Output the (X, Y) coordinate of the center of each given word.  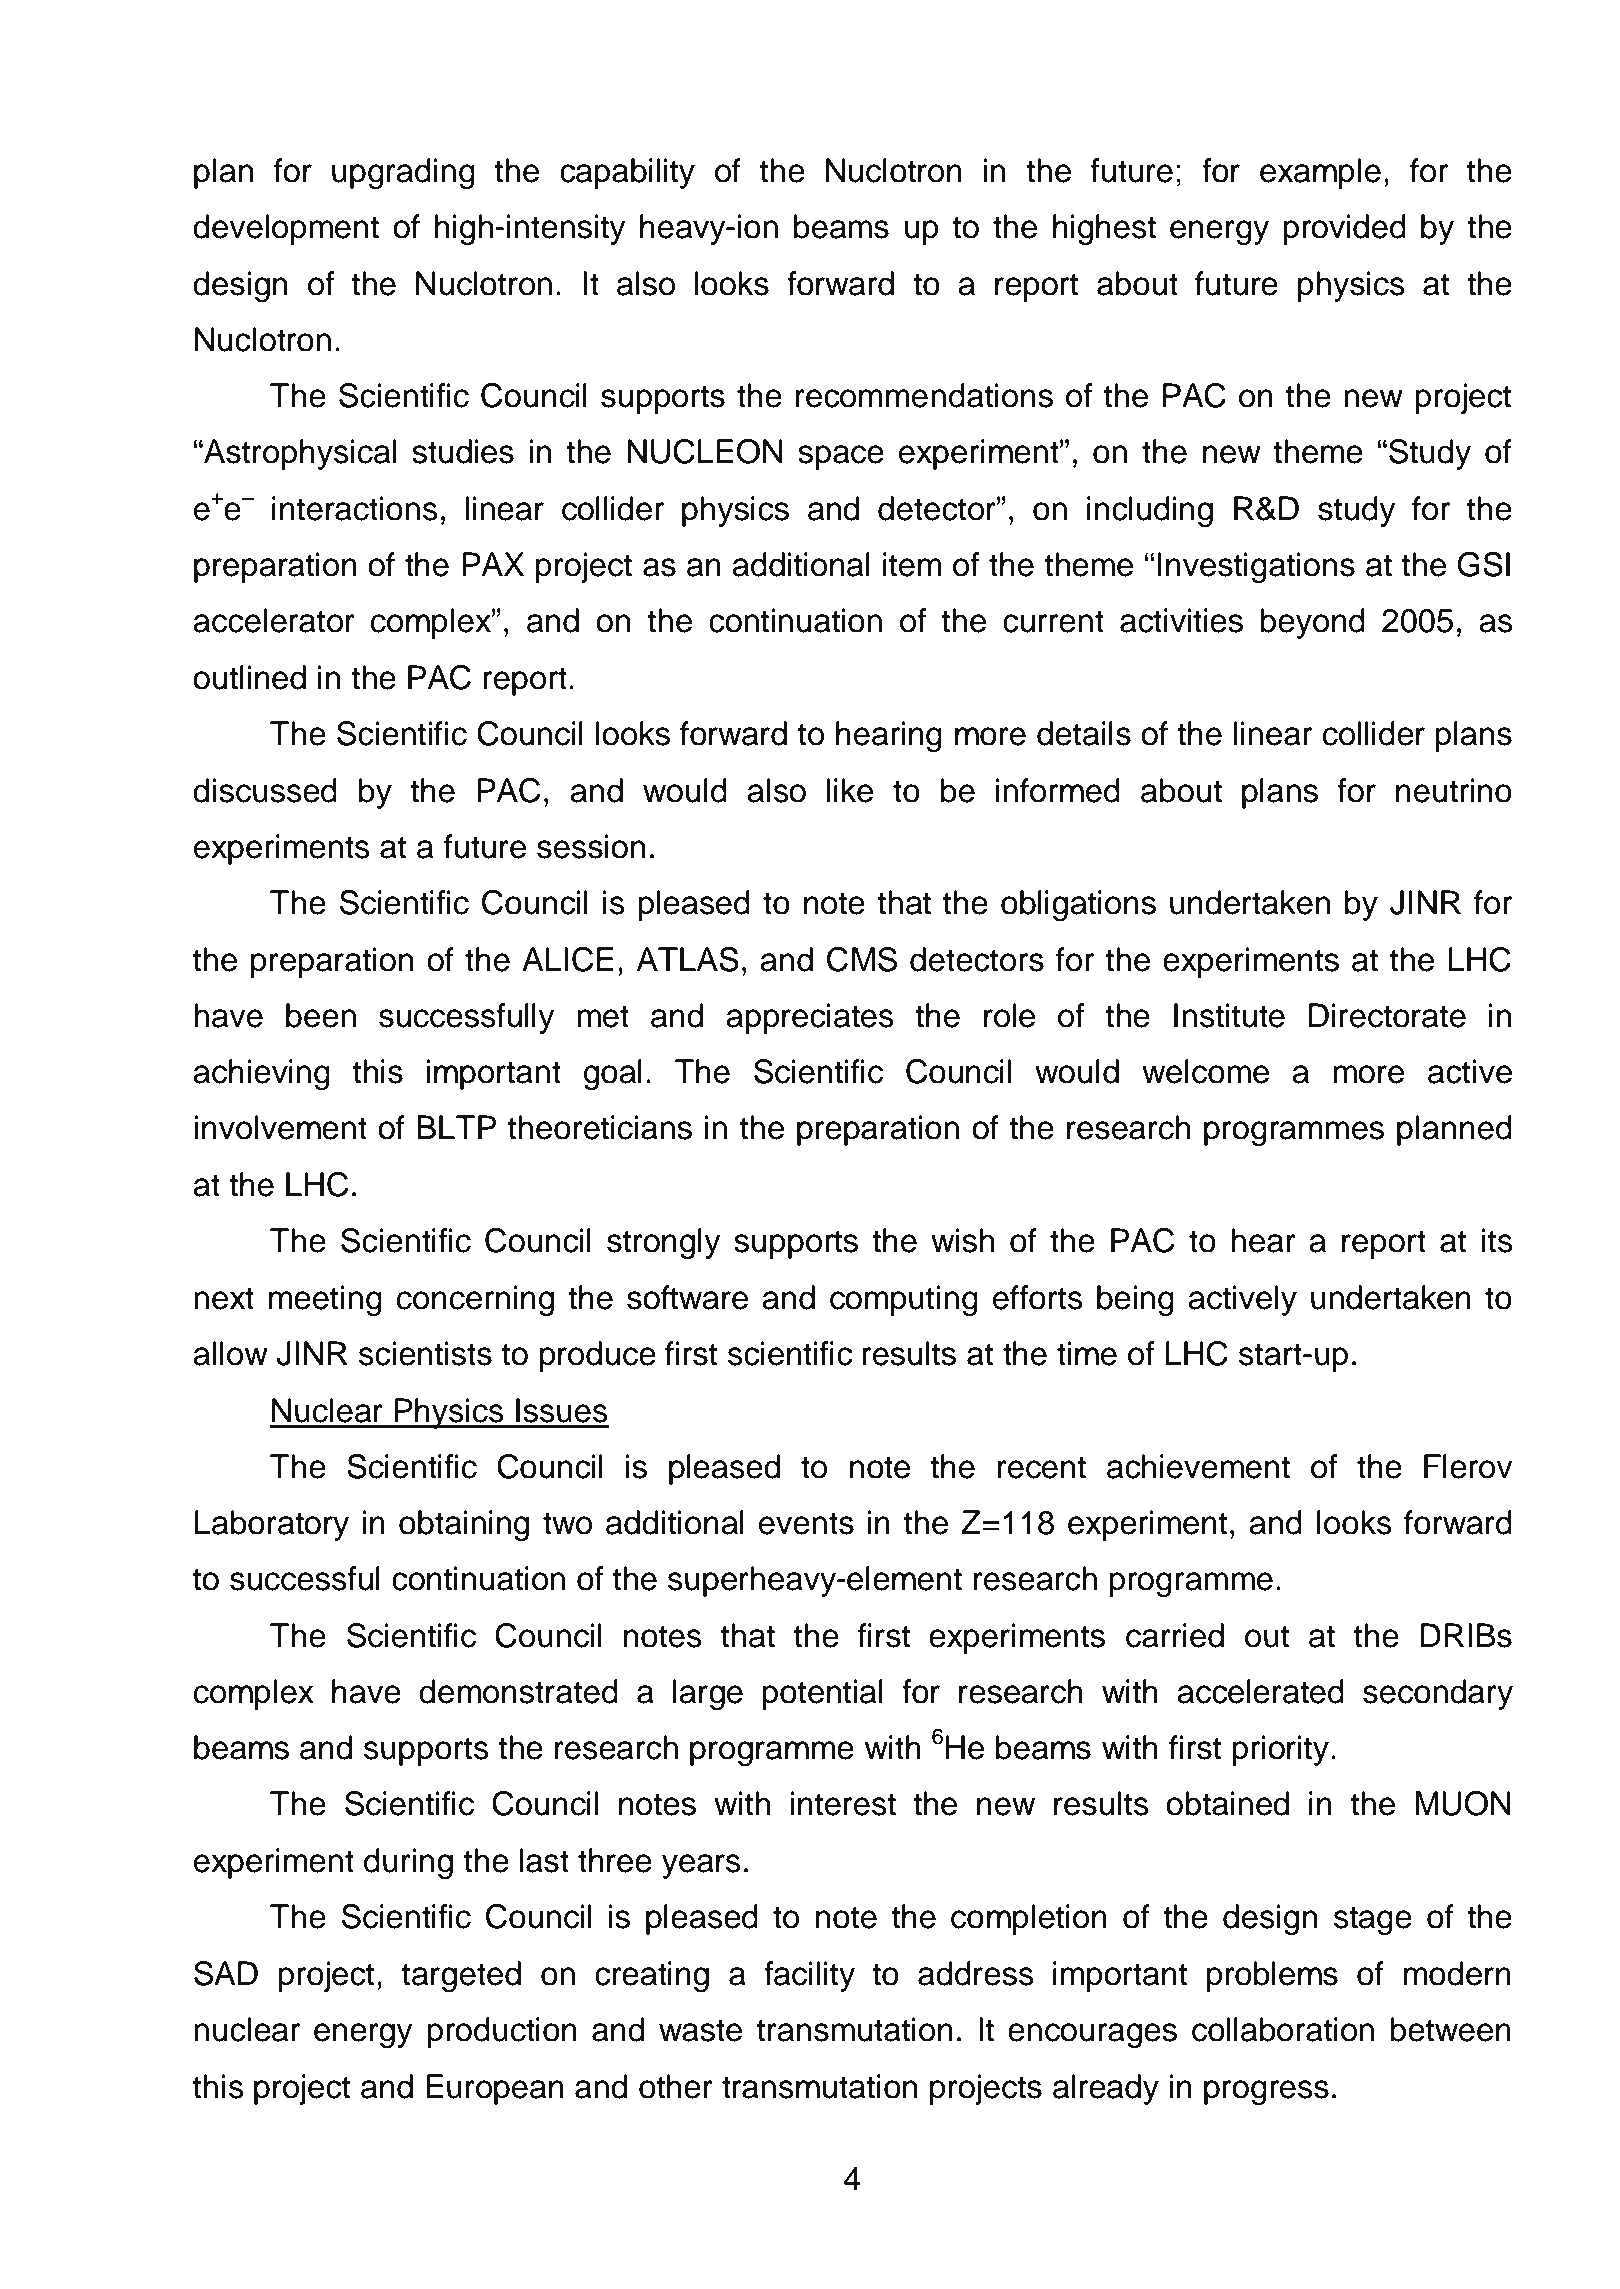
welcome (1205, 1071)
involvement (280, 1127)
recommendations (924, 395)
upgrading (403, 174)
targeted (461, 1977)
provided (1344, 229)
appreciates (810, 1018)
